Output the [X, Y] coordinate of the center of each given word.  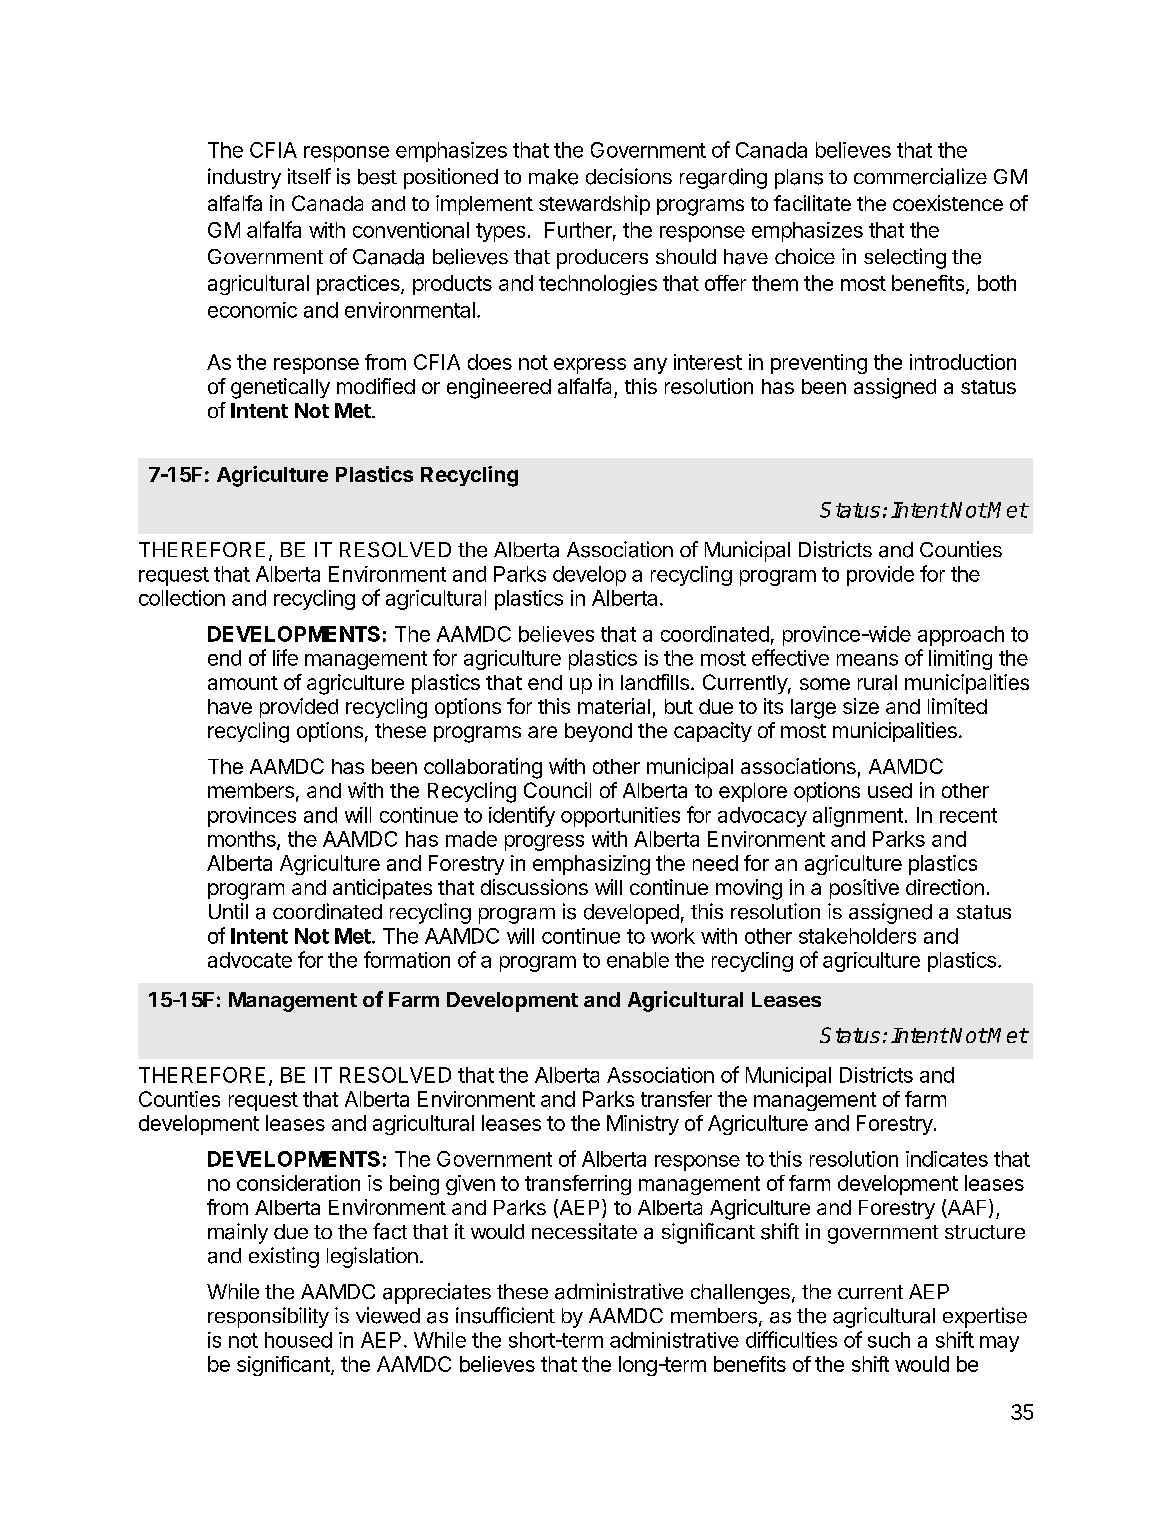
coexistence [948, 203]
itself [309, 176]
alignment [858, 817]
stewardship [594, 205]
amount [243, 683]
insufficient [505, 1315]
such [889, 1340]
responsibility [268, 1317]
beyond [598, 732]
